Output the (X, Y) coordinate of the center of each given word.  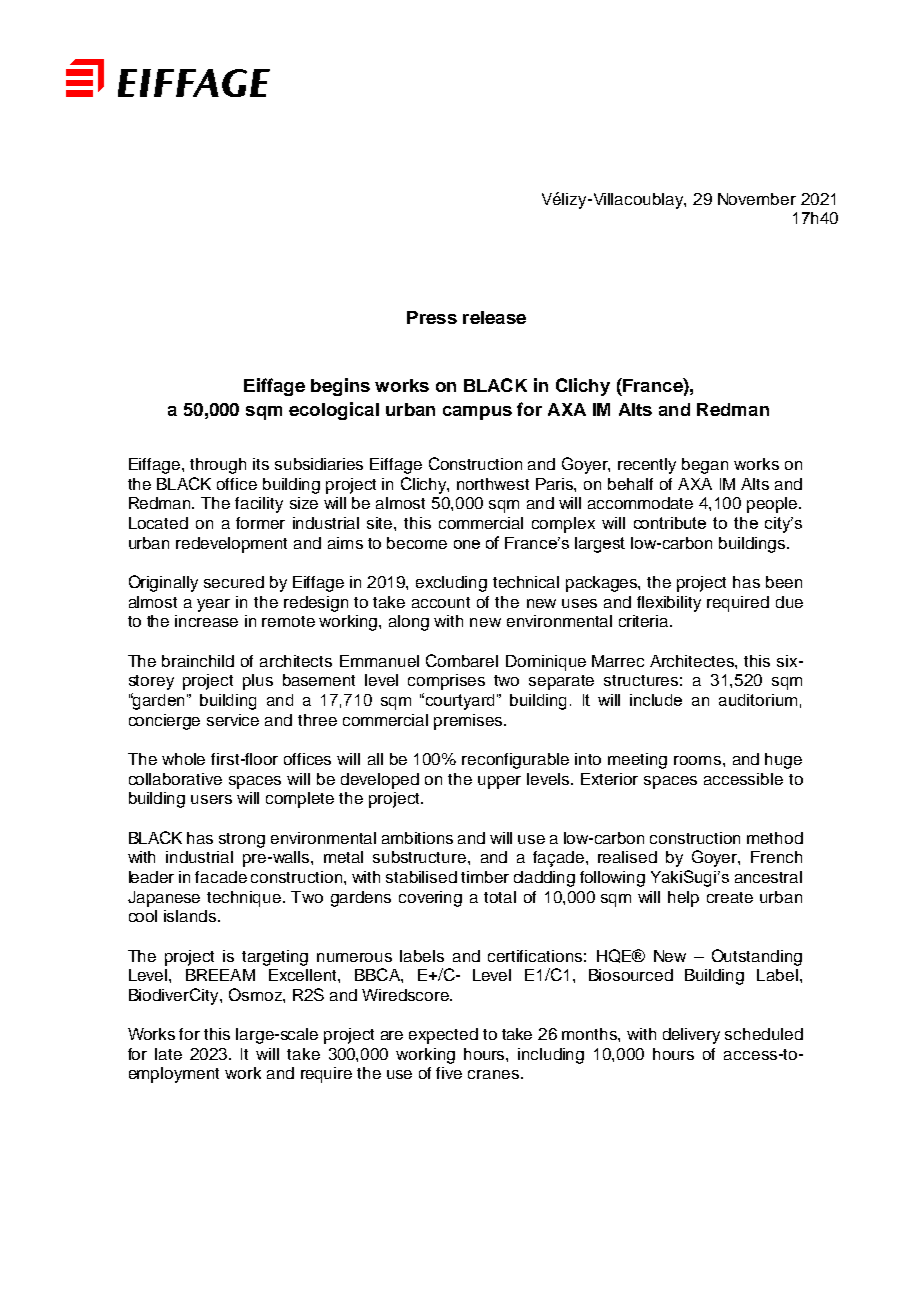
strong (242, 840)
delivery (691, 1036)
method (775, 838)
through (218, 466)
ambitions (417, 838)
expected (443, 1036)
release (494, 317)
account (441, 602)
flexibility (669, 604)
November (757, 199)
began (705, 466)
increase (206, 621)
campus (477, 413)
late (168, 1054)
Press (432, 317)
